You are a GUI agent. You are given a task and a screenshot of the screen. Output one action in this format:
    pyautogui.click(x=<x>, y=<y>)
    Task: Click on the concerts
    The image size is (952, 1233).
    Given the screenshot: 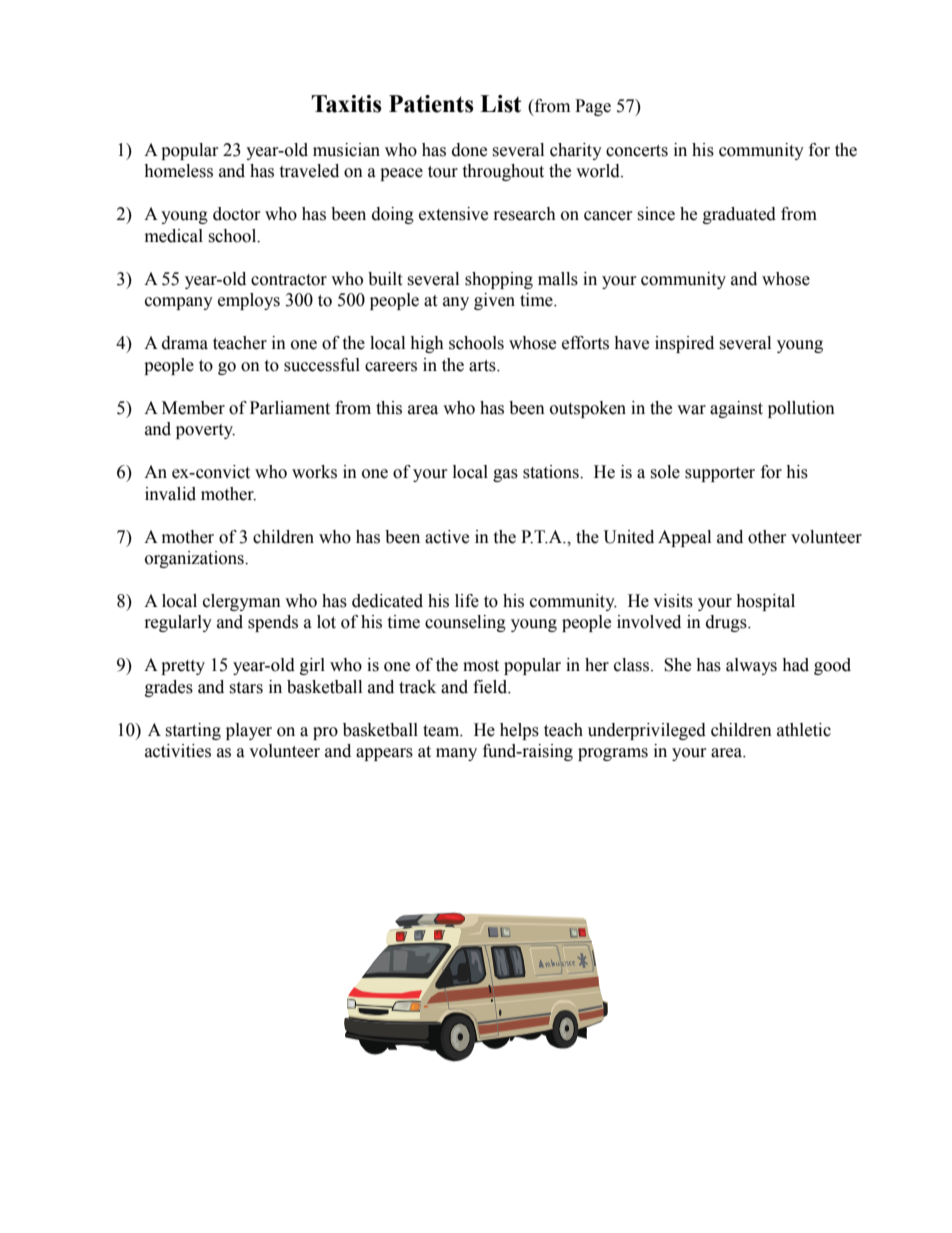 What is the action you would take?
    pyautogui.click(x=637, y=151)
